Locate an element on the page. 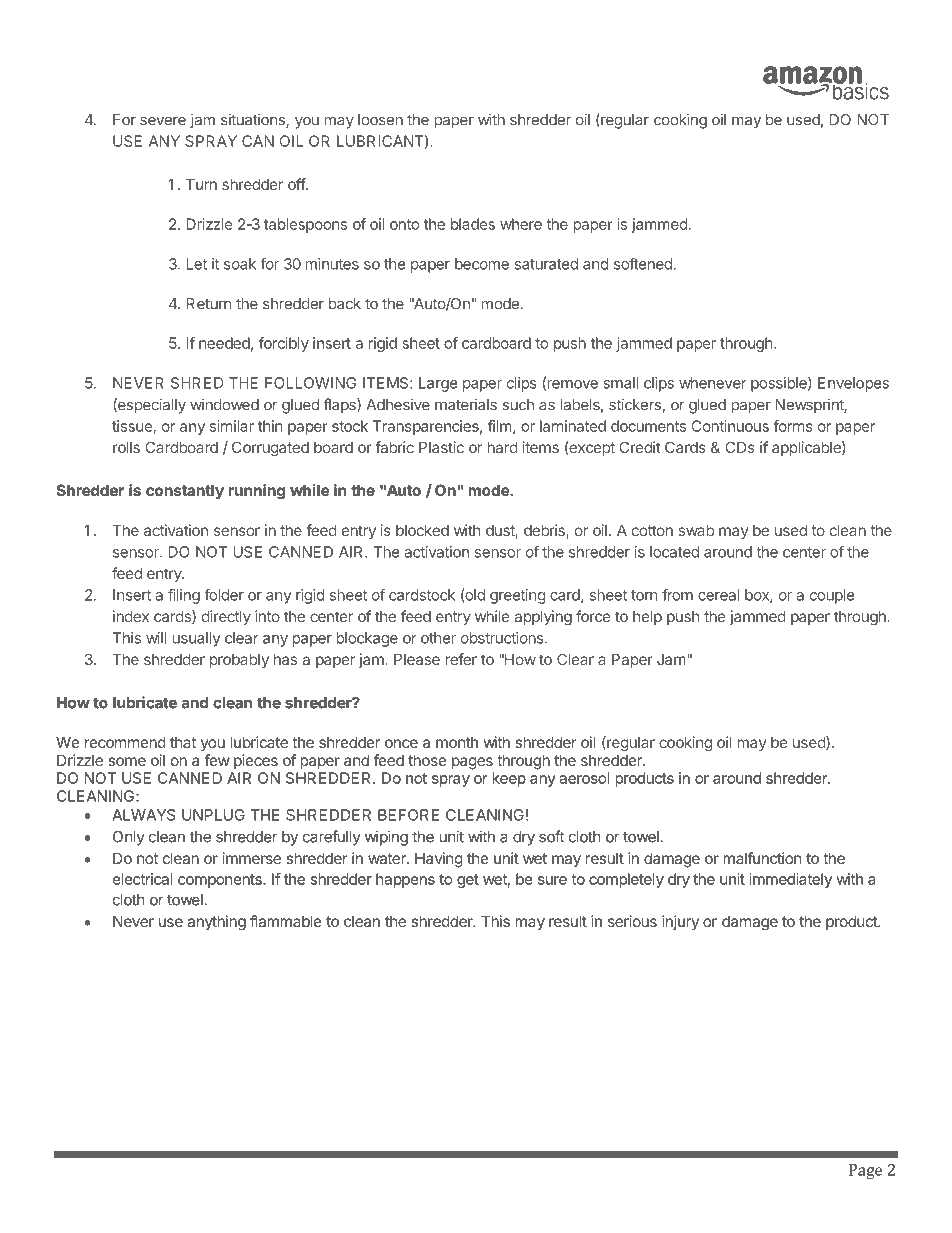  components is located at coordinates (221, 881).
